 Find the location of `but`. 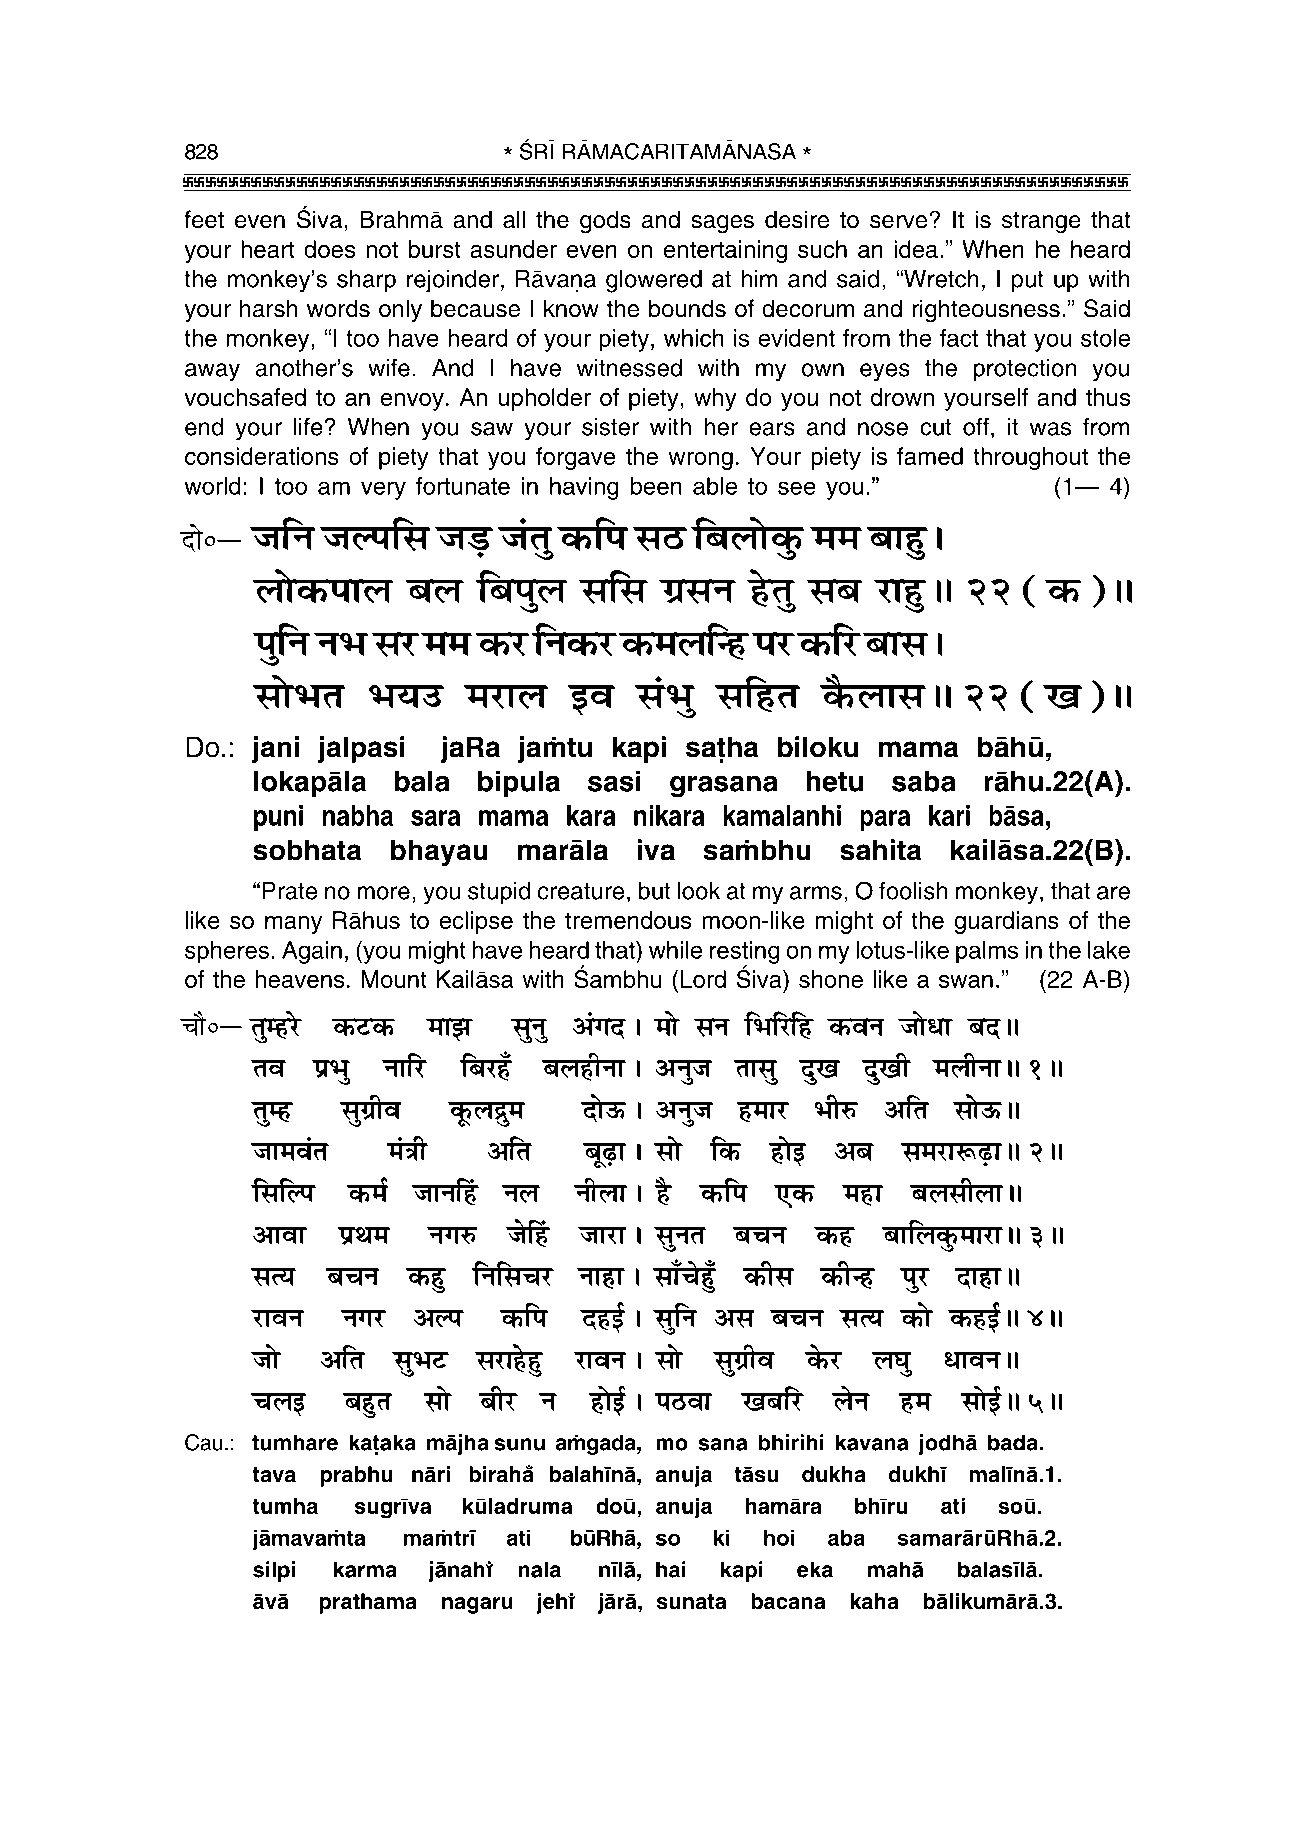

but is located at coordinates (654, 891).
